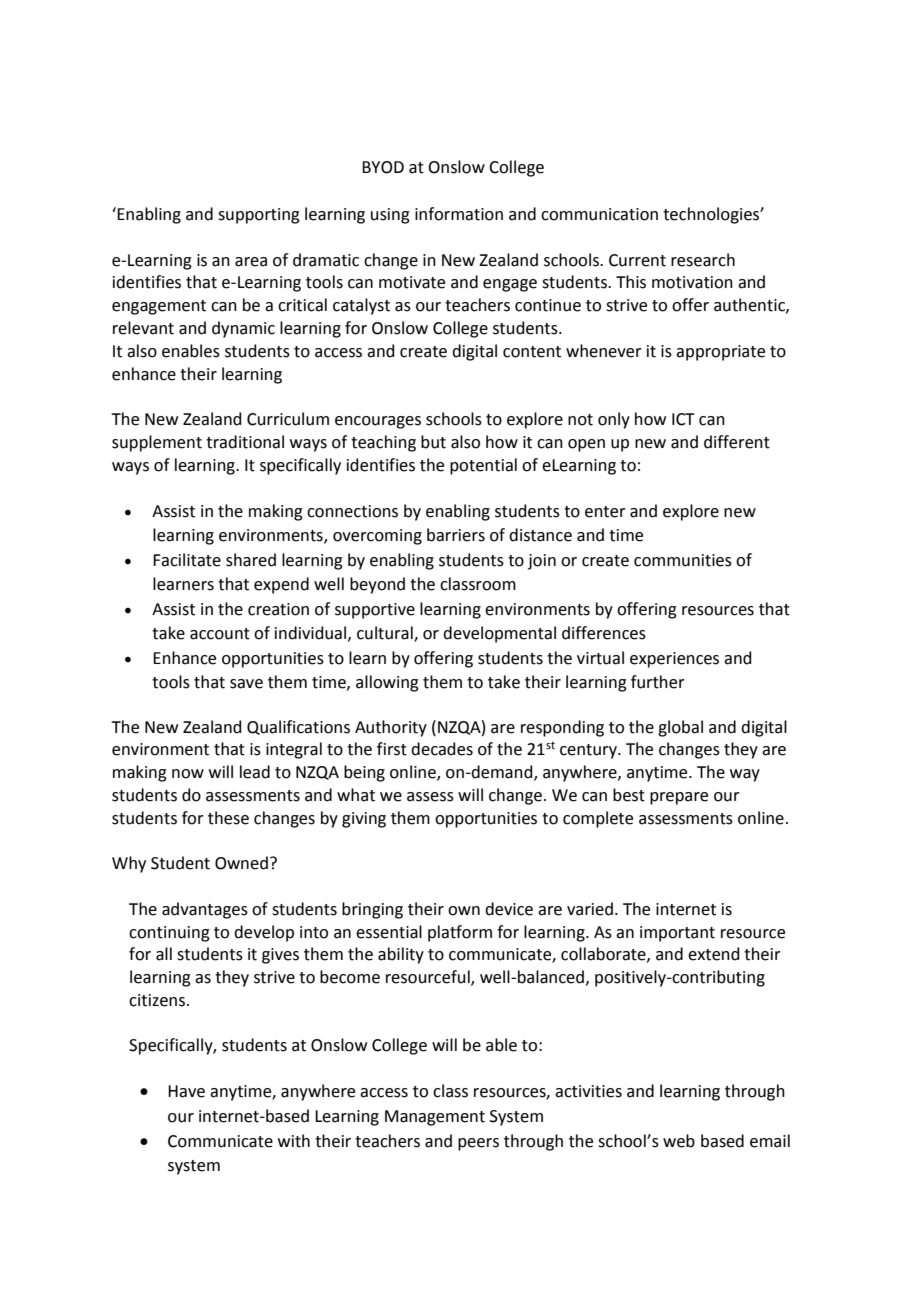 The image size is (924, 1308). Describe the element at coordinates (186, 1091) in the screenshot. I see `Have` at that location.
